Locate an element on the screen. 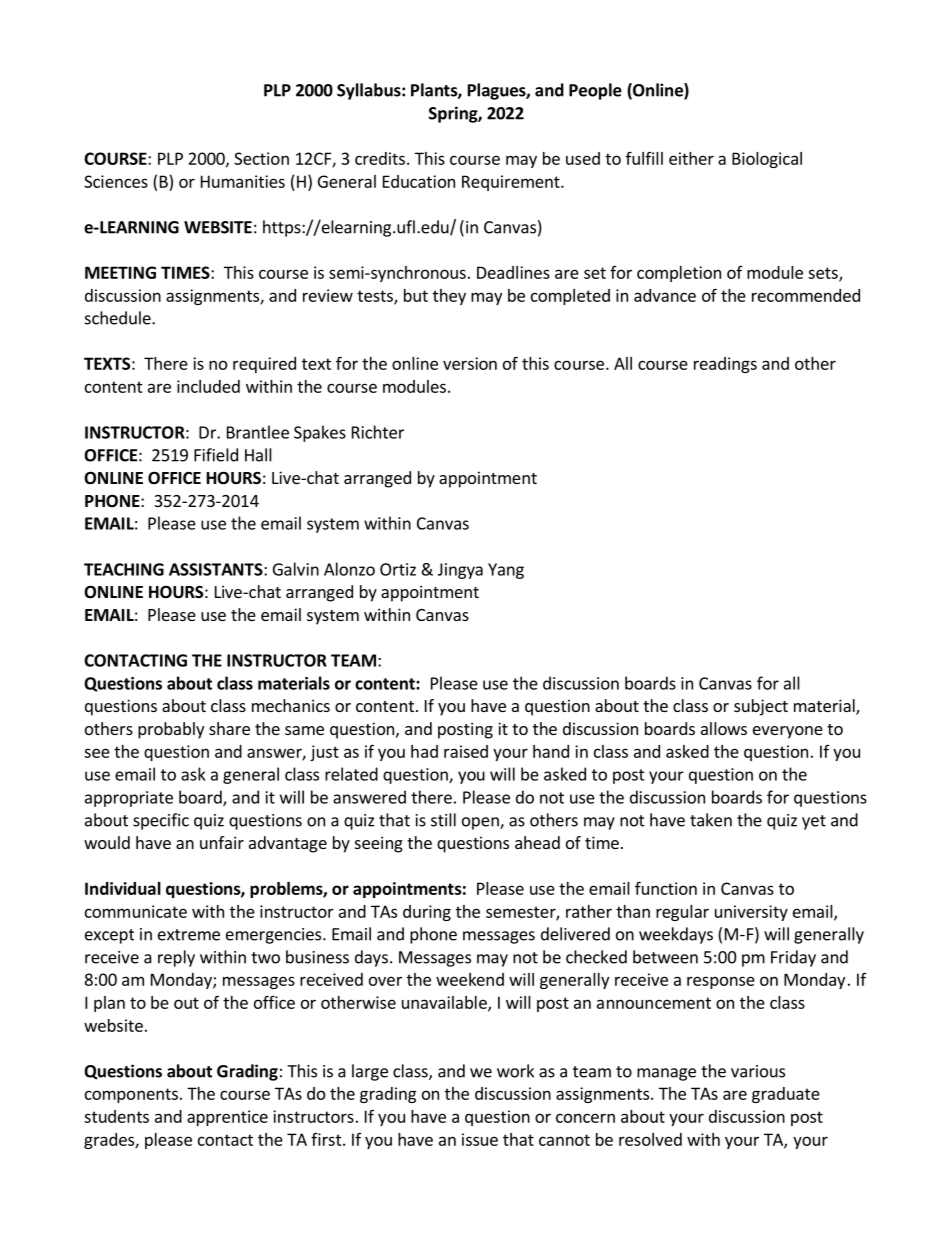 This screenshot has height=1233, width=952. raised is located at coordinates (466, 751).
